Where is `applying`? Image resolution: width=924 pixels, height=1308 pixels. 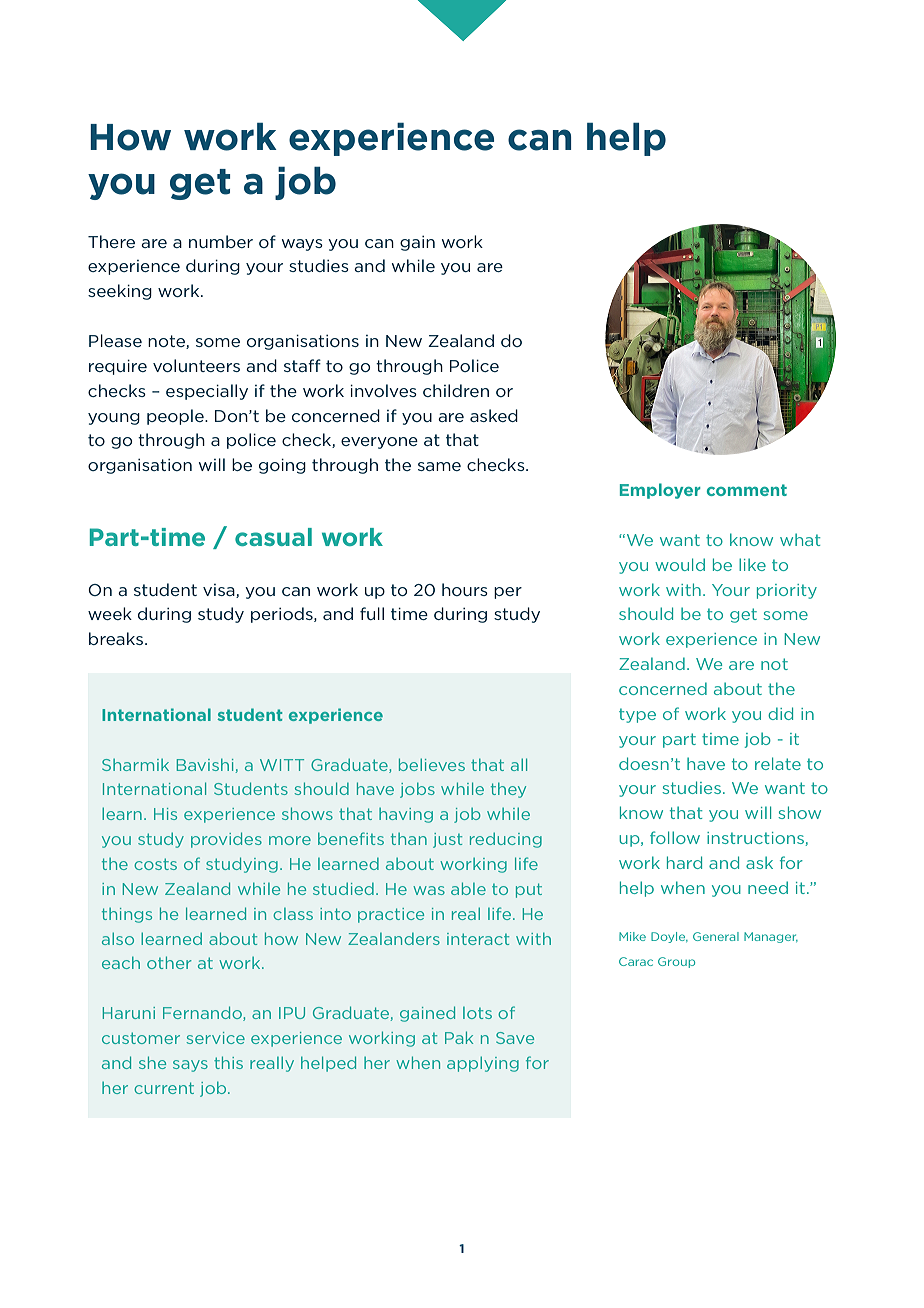 applying is located at coordinates (483, 1064).
